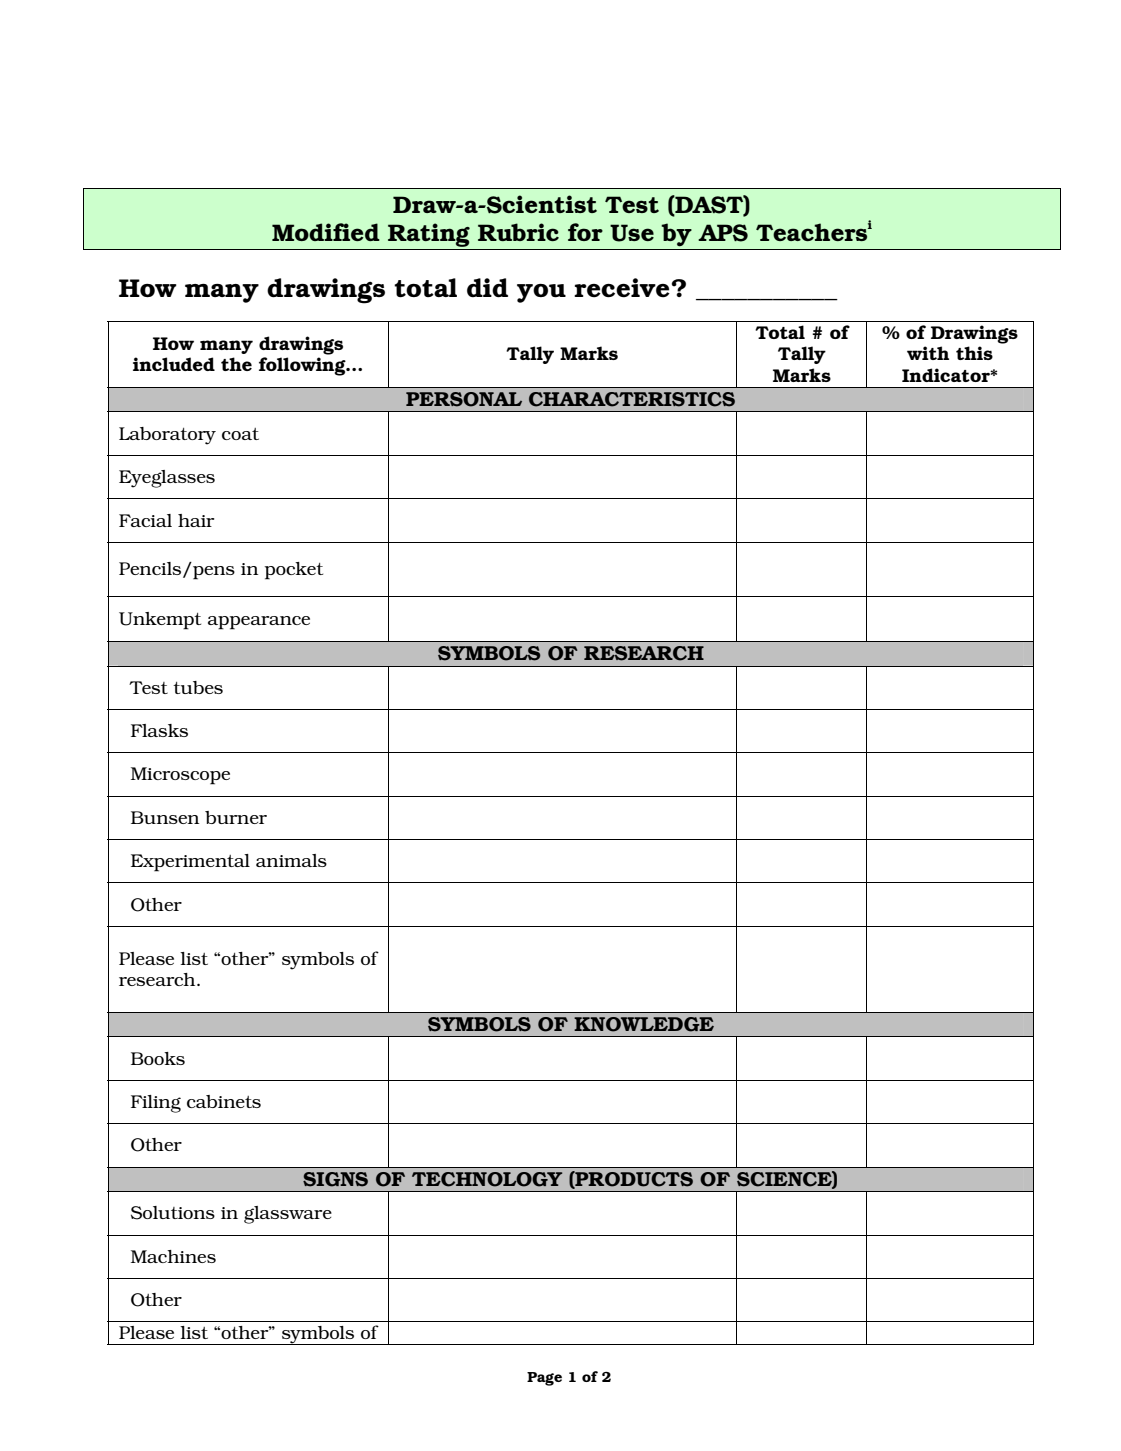  What do you see at coordinates (928, 353) in the page?
I see `with` at bounding box center [928, 353].
